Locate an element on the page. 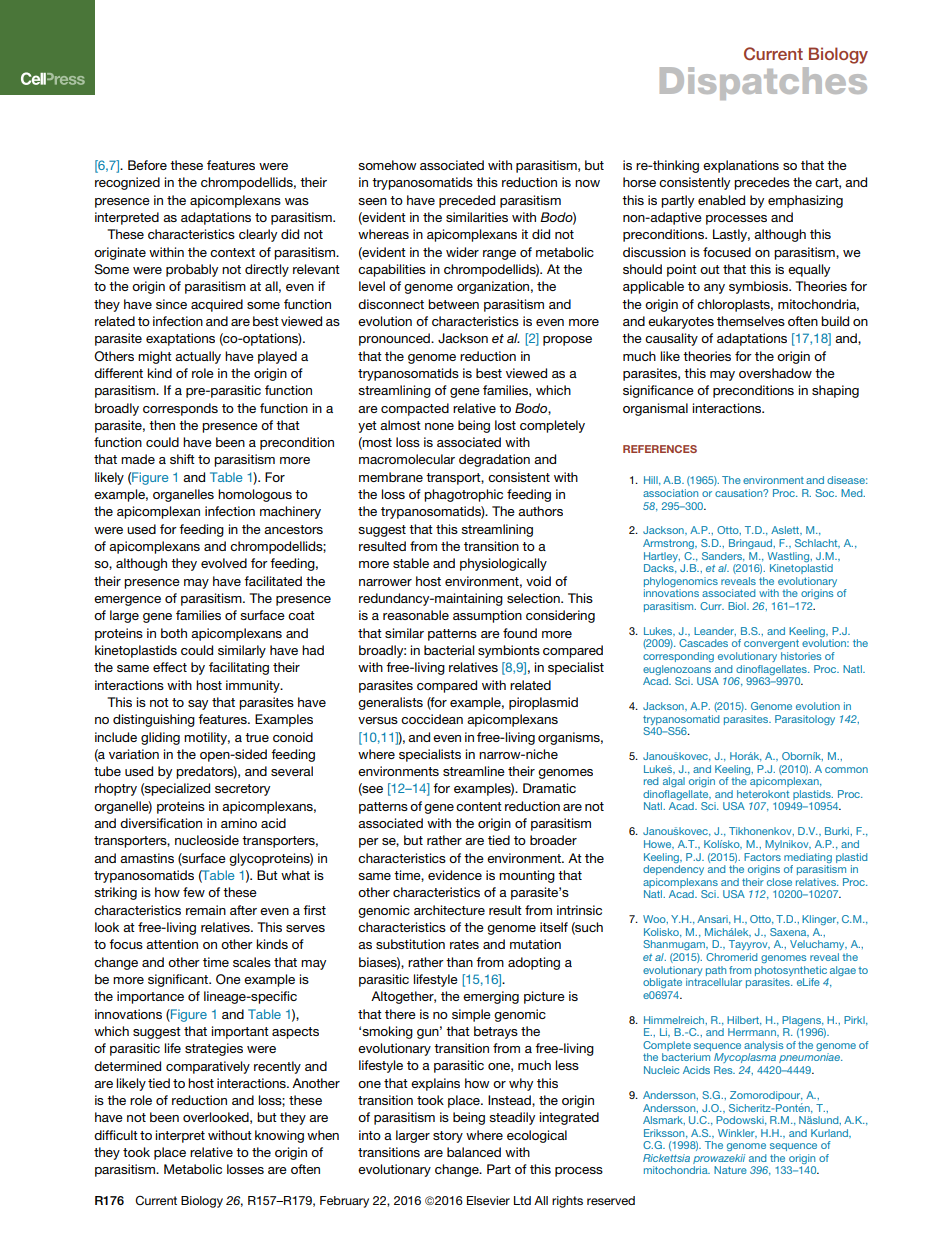 The height and width of the page is (1237, 952). balanced is located at coordinates (474, 1152).
